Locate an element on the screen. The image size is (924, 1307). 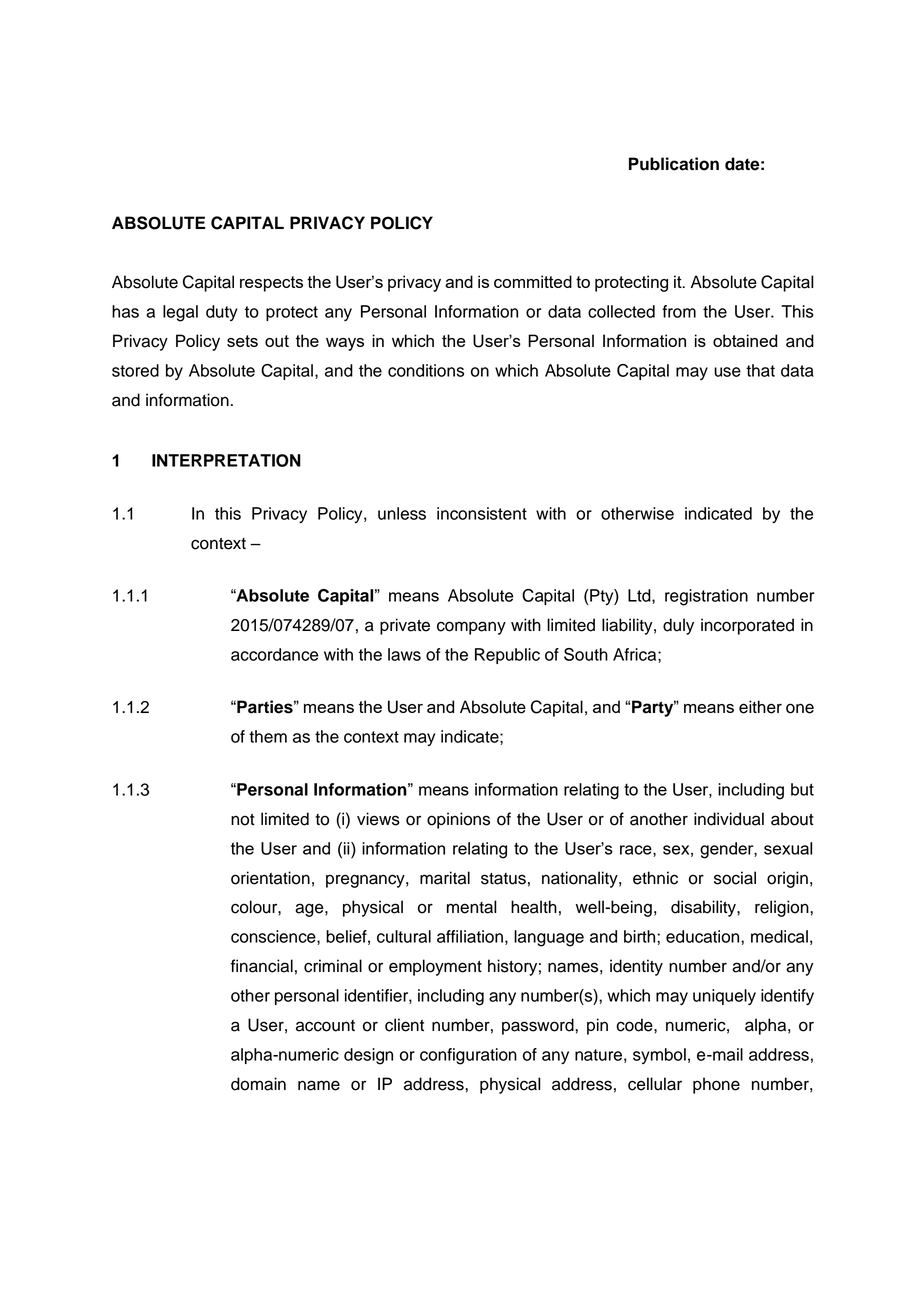
incorporated is located at coordinates (747, 626).
